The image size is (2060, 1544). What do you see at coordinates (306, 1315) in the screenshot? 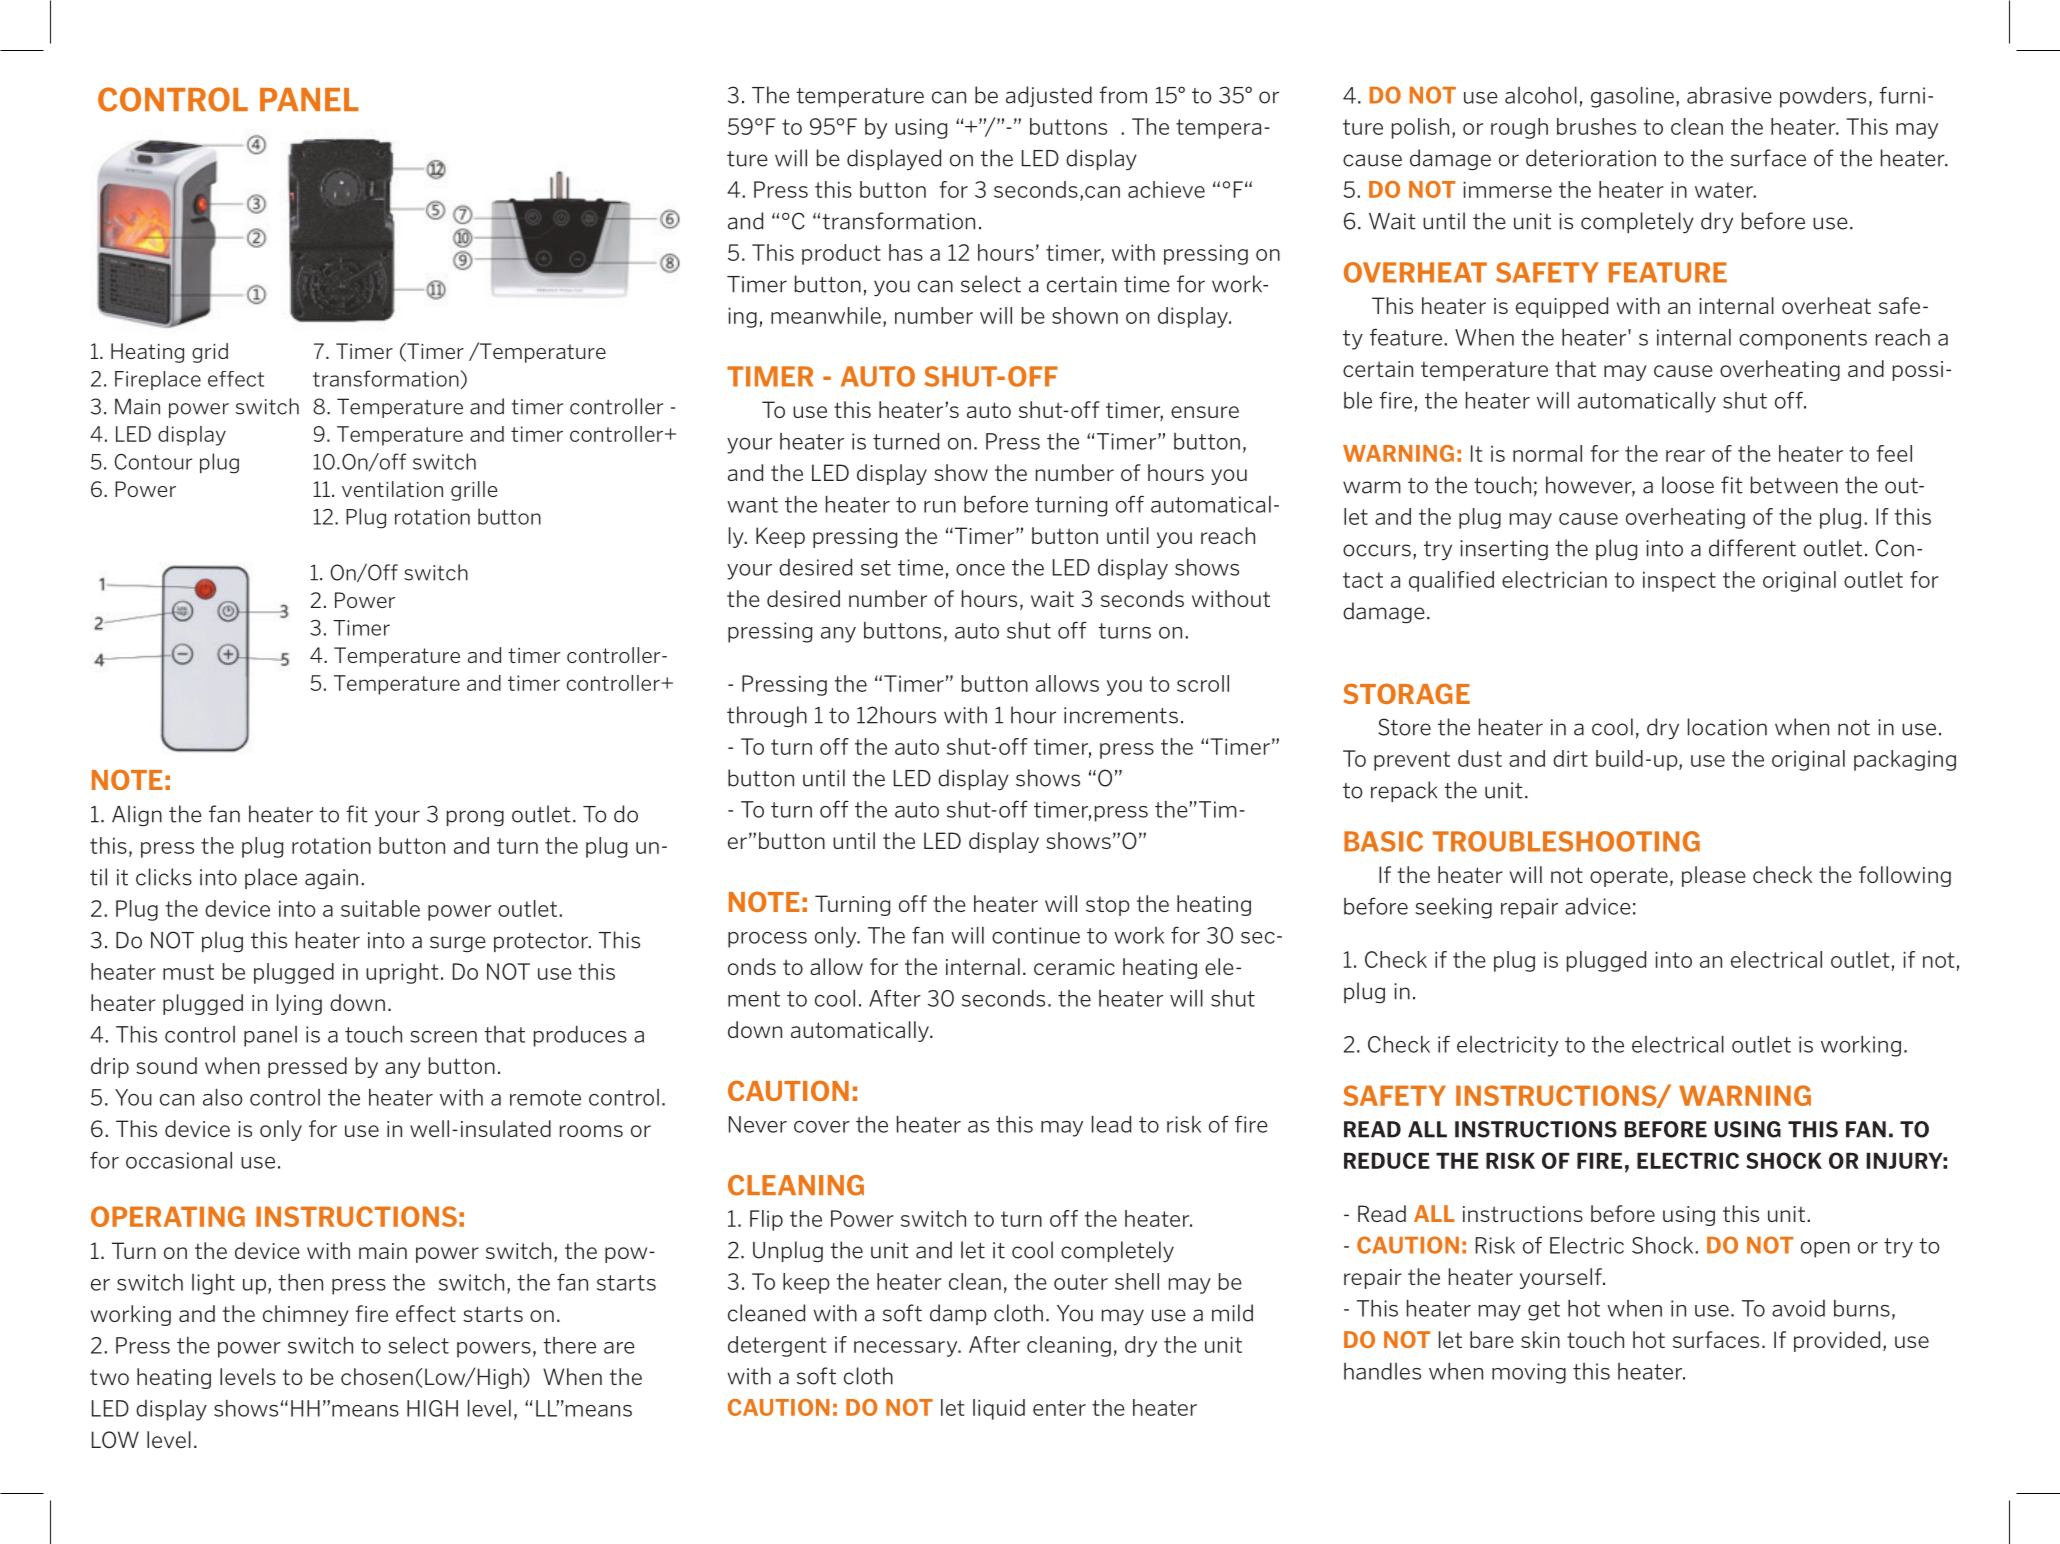
I see `chimney` at bounding box center [306, 1315].
